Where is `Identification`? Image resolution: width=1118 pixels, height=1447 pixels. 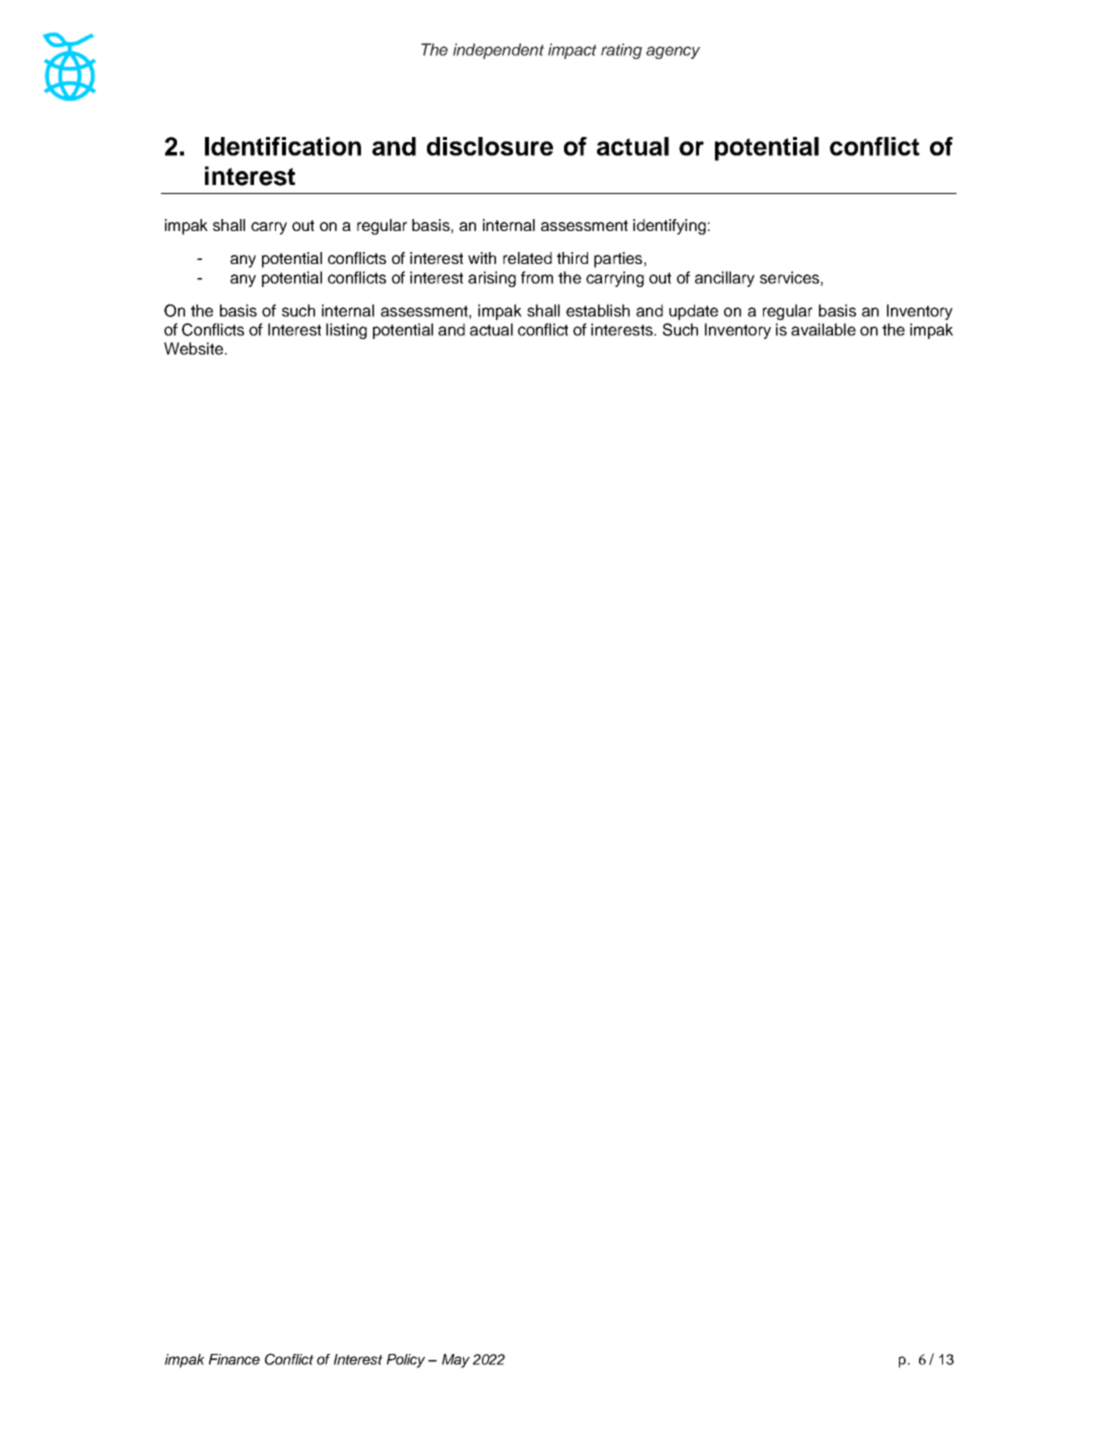
Identification is located at coordinates (283, 146).
